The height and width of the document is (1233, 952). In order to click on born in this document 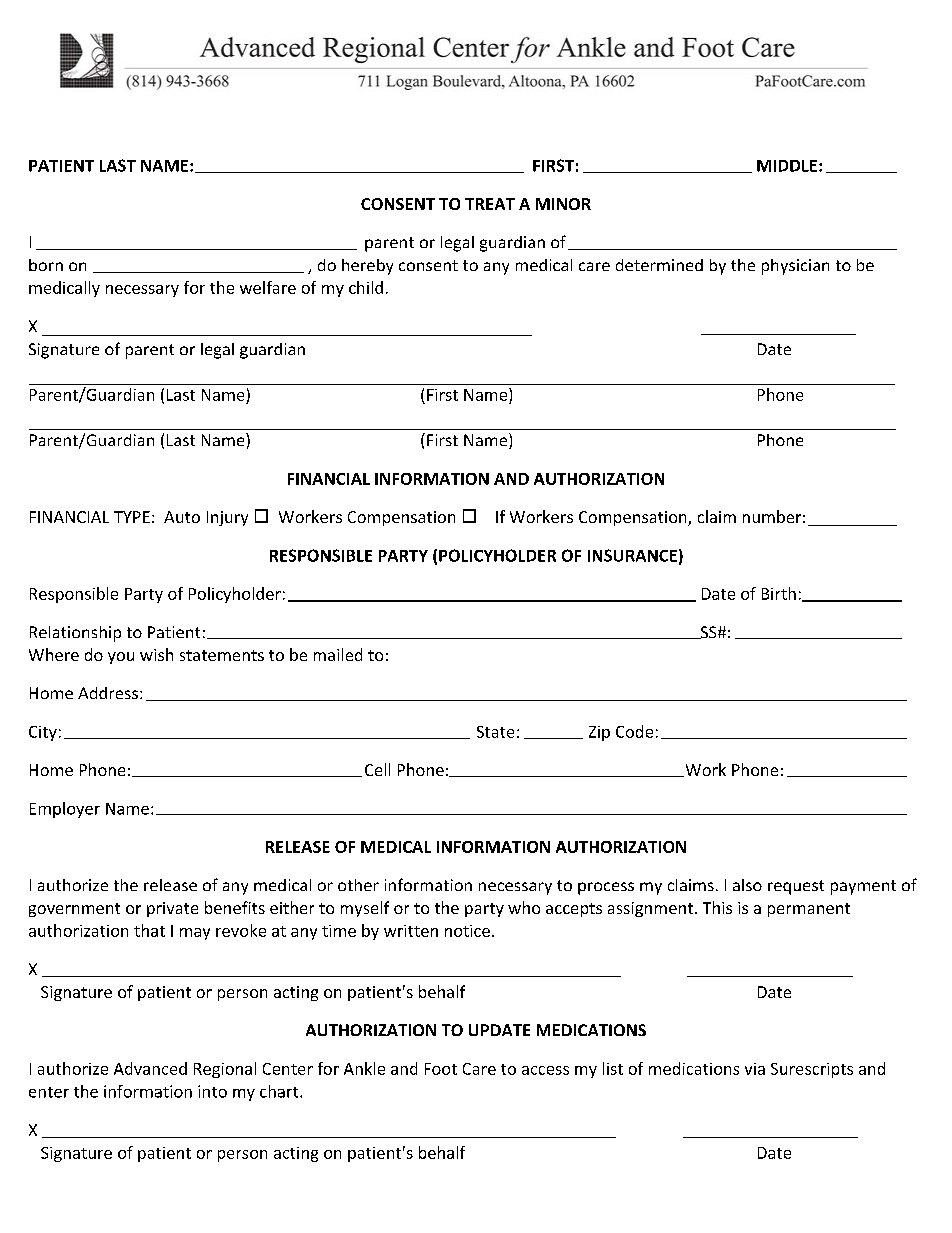, I will do `click(46, 265)`.
